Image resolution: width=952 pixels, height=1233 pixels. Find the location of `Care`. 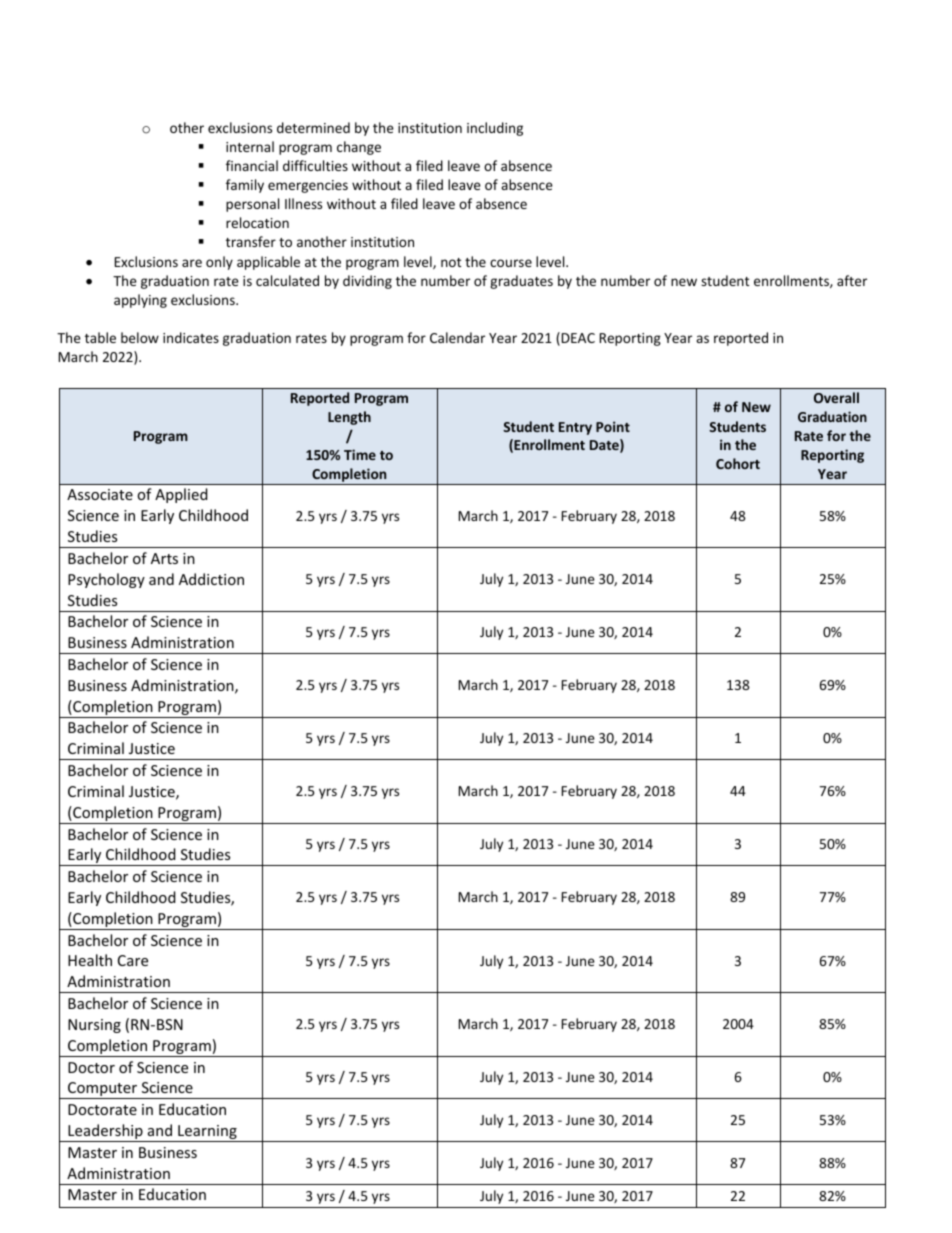

Care is located at coordinates (133, 960).
